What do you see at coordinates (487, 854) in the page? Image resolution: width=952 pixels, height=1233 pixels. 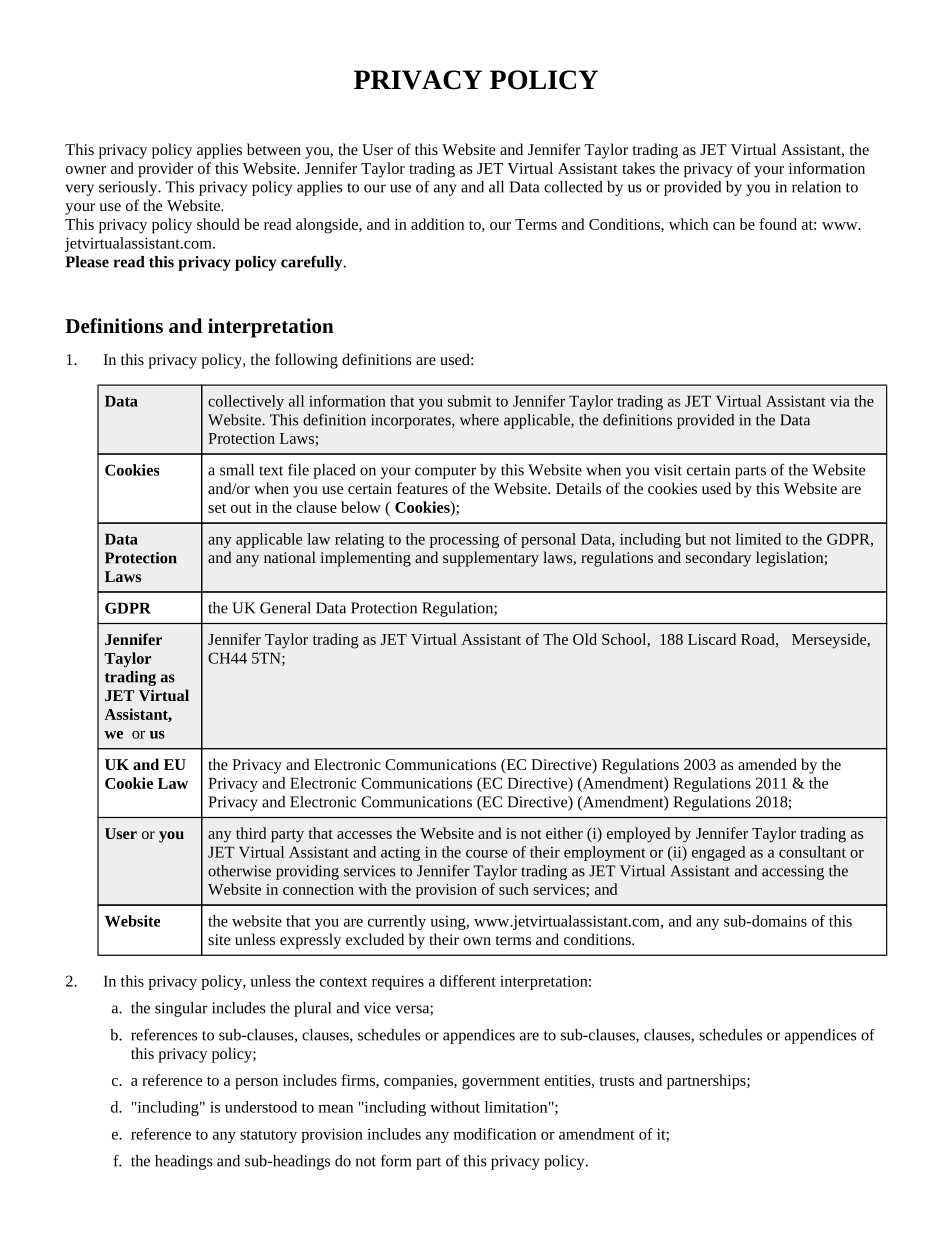 I see `course` at bounding box center [487, 854].
